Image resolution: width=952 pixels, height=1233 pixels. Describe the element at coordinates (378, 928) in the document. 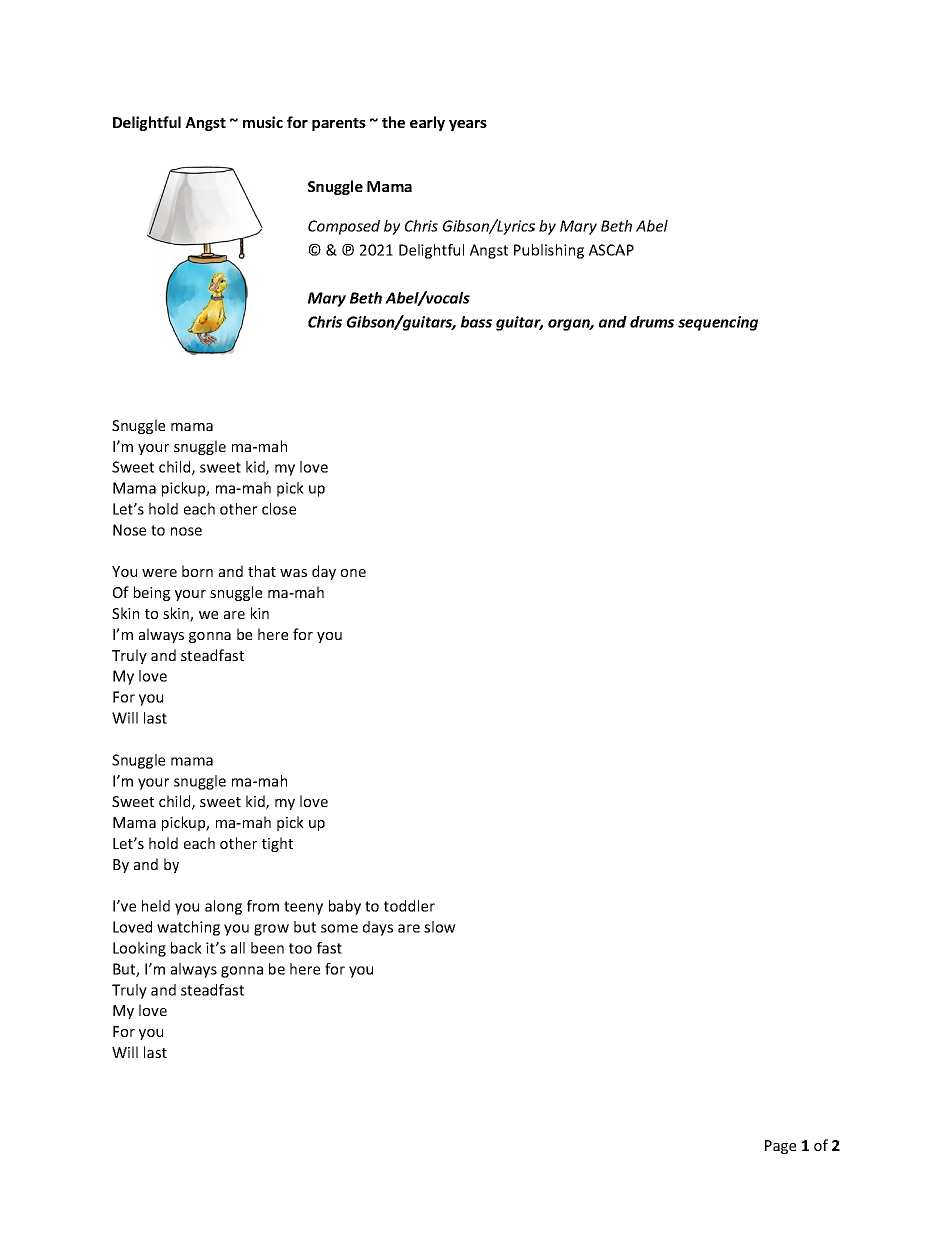

I see `days` at that location.
